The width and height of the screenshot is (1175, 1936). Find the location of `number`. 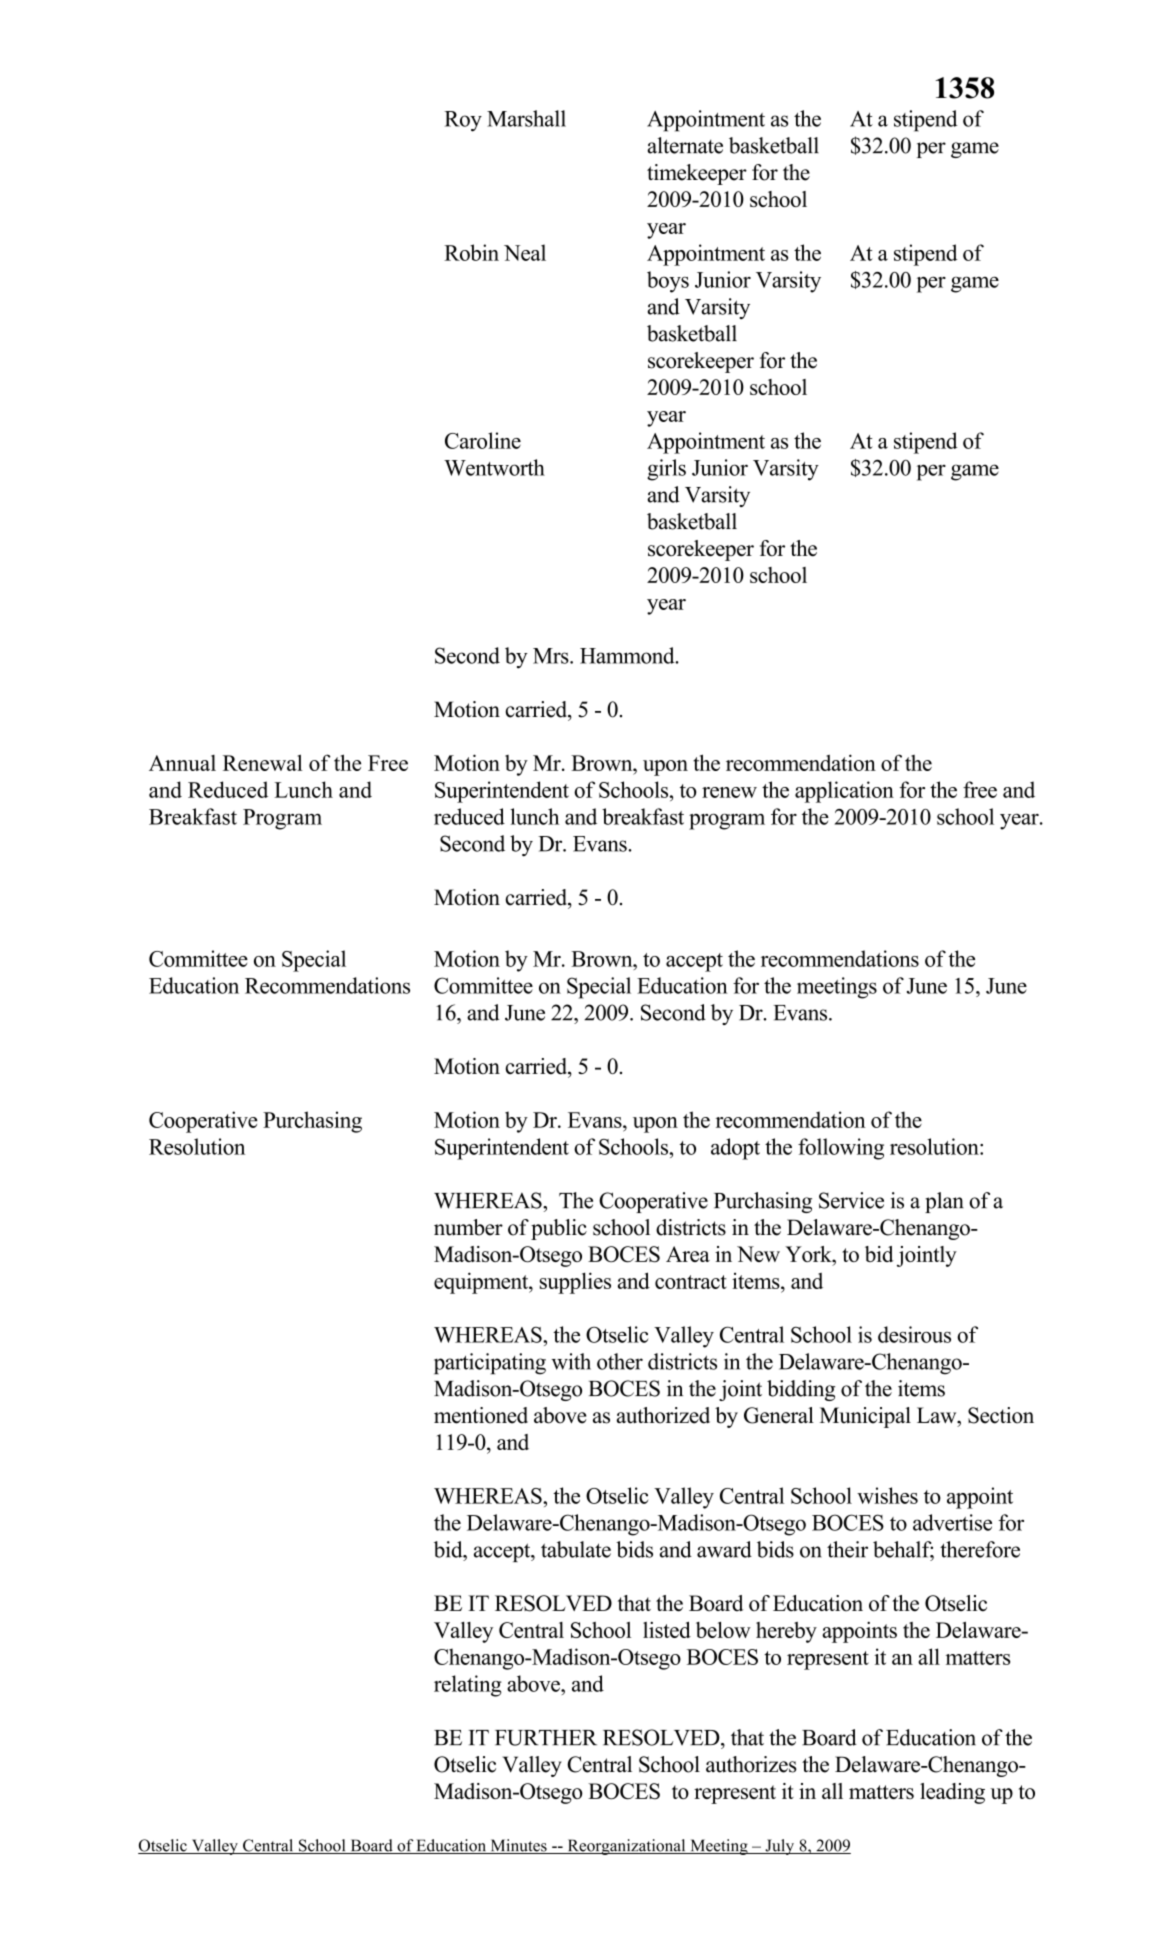

number is located at coordinates (468, 1227).
